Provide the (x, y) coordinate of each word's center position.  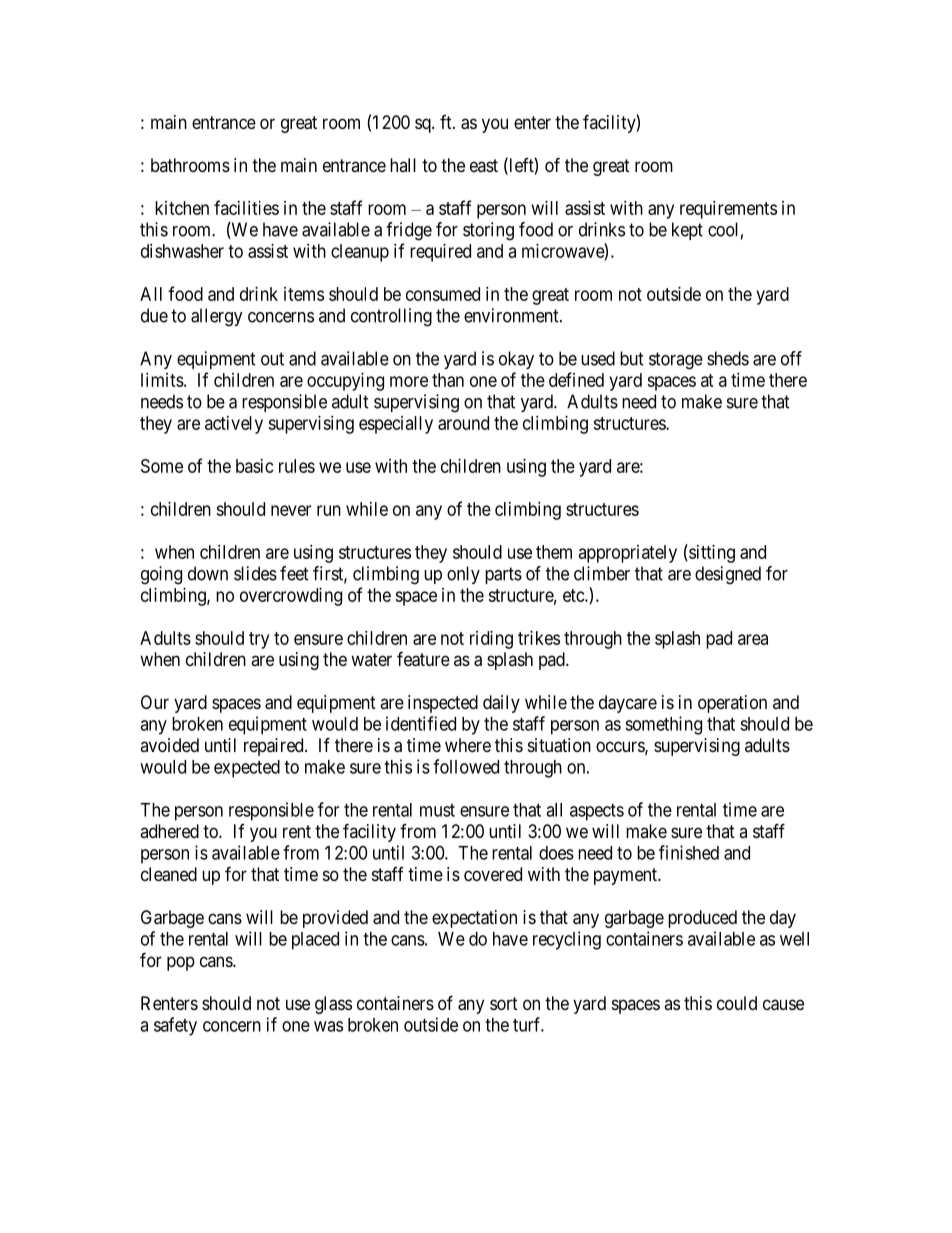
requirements (728, 210)
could (737, 1003)
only (463, 575)
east (484, 165)
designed (728, 575)
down (208, 573)
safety (175, 1026)
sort (504, 1003)
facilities (246, 207)
